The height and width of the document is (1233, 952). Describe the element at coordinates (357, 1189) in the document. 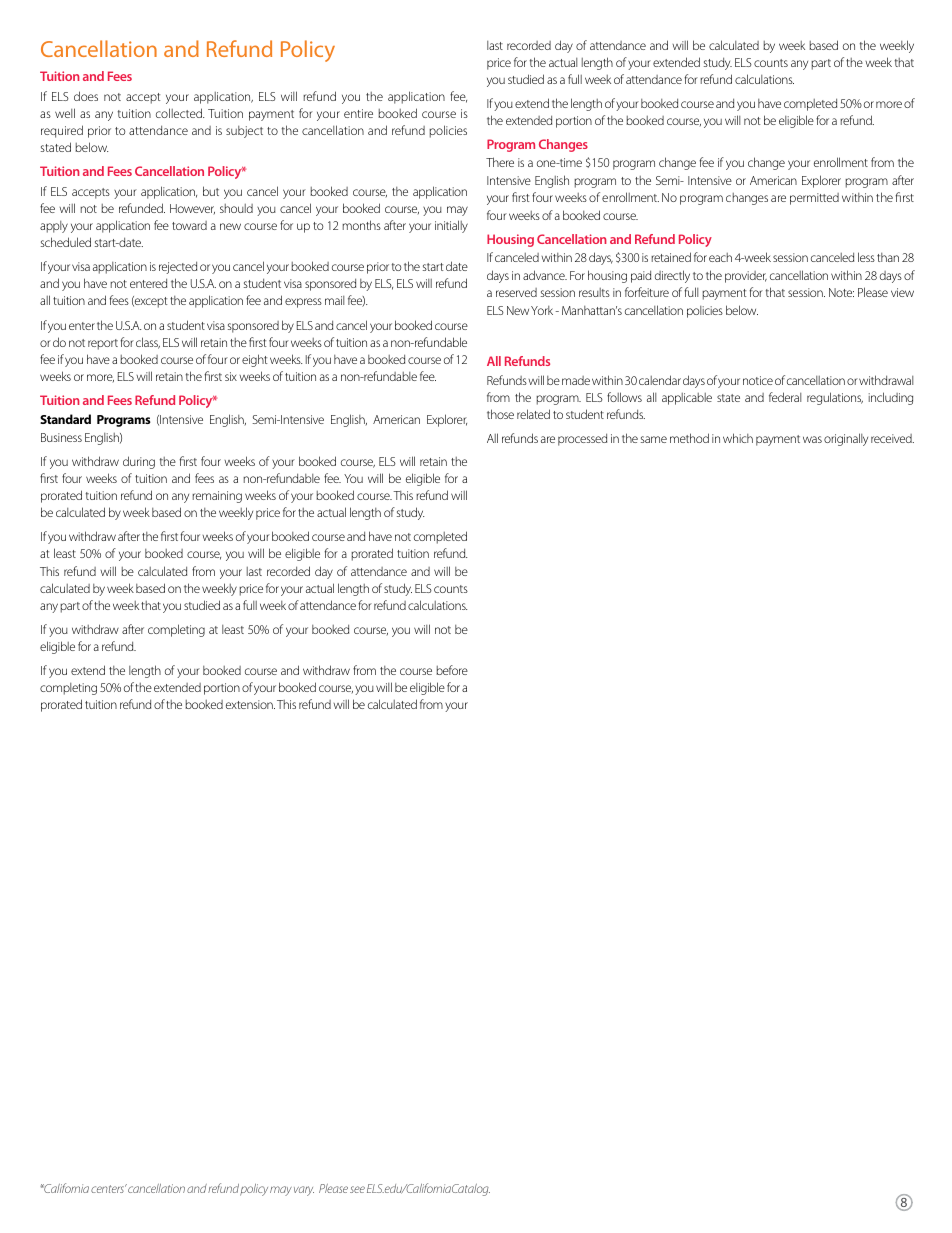

I see `see` at that location.
